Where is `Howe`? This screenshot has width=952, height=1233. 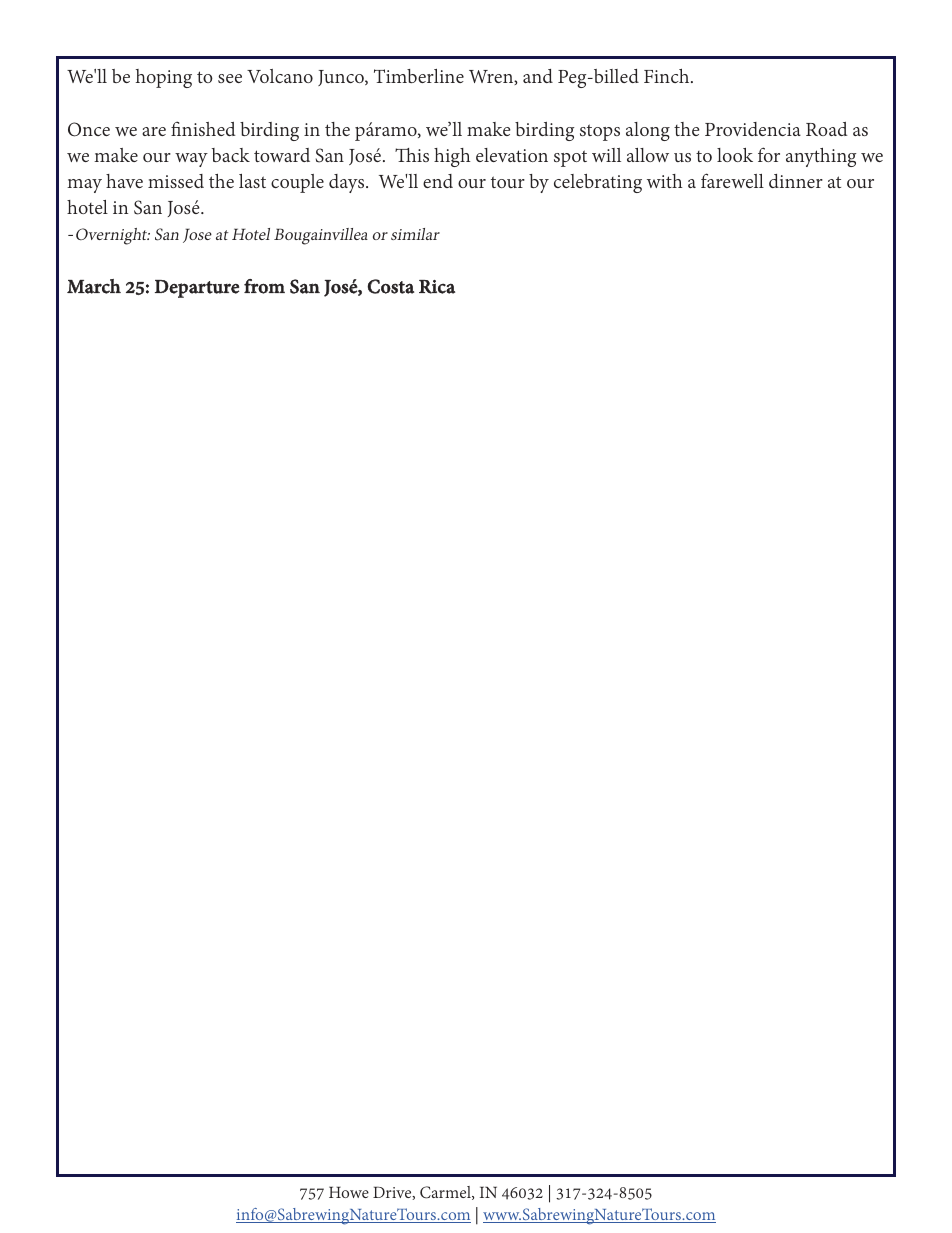
Howe is located at coordinates (349, 1192).
